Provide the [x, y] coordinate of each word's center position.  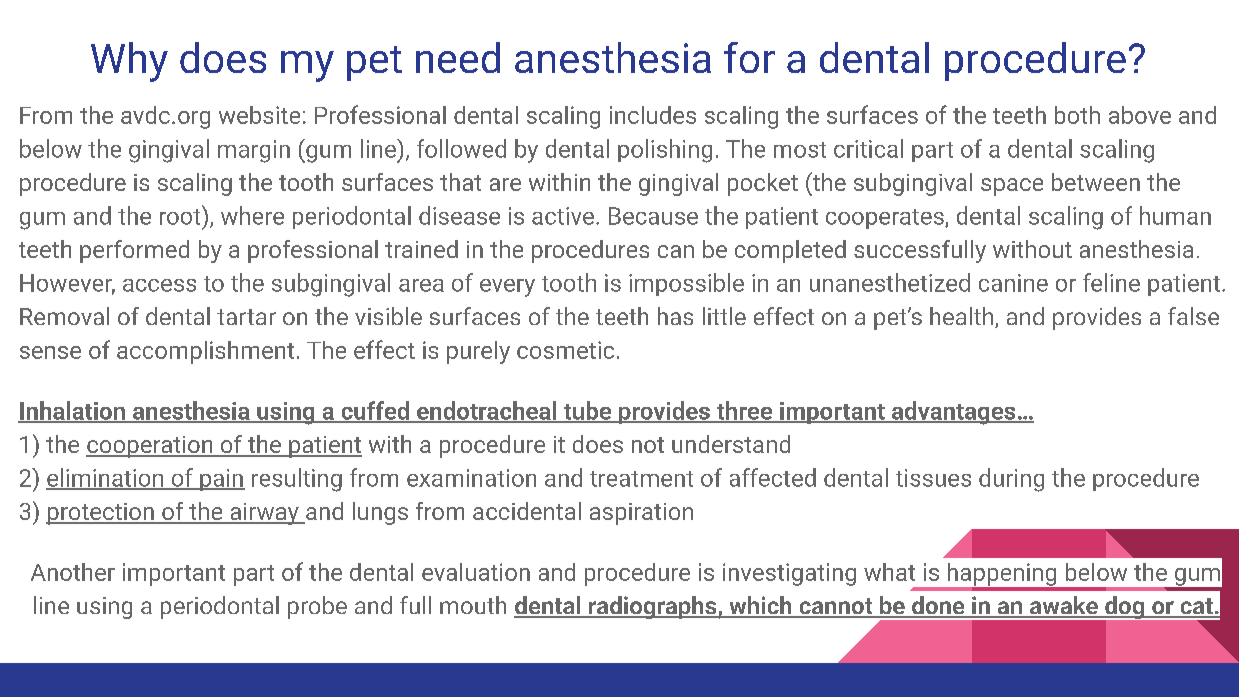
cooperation [150, 447]
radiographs [653, 607]
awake [1064, 606]
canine [1013, 283]
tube [587, 411]
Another [73, 572]
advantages [954, 413]
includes [653, 115]
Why [129, 62]
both [1077, 115]
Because [653, 216]
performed [134, 251]
